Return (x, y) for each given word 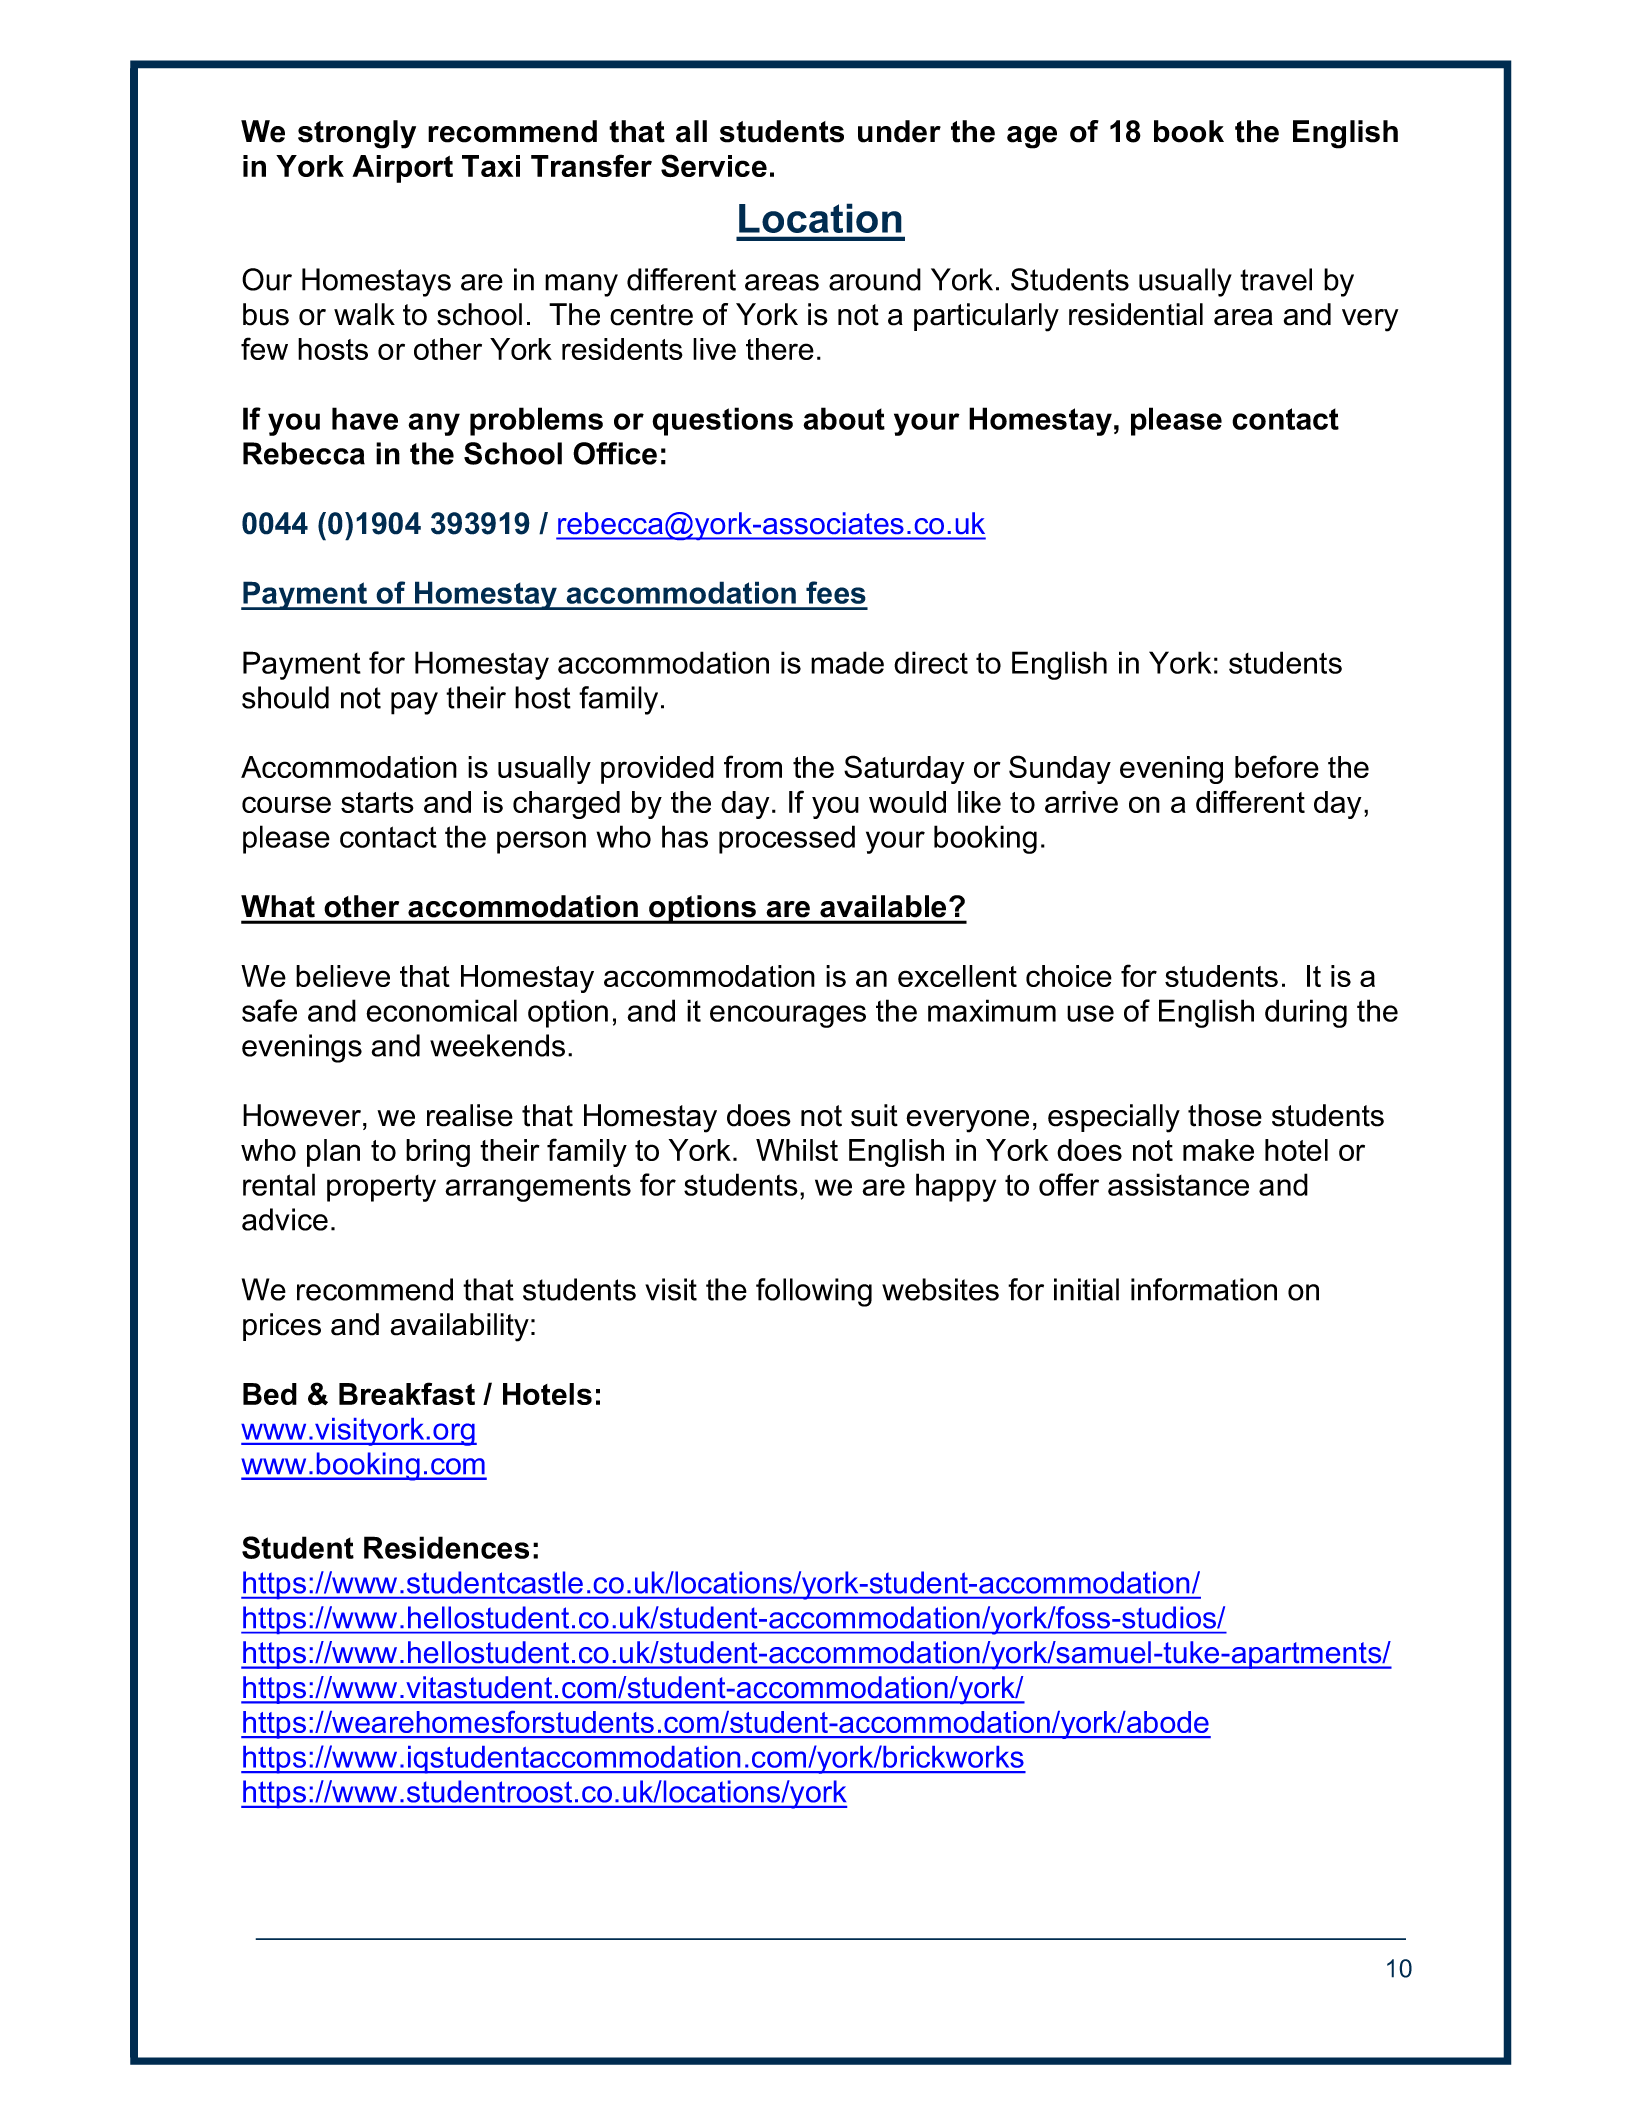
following (814, 1292)
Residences (446, 1547)
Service (714, 165)
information (1204, 1289)
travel (1276, 279)
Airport (402, 169)
